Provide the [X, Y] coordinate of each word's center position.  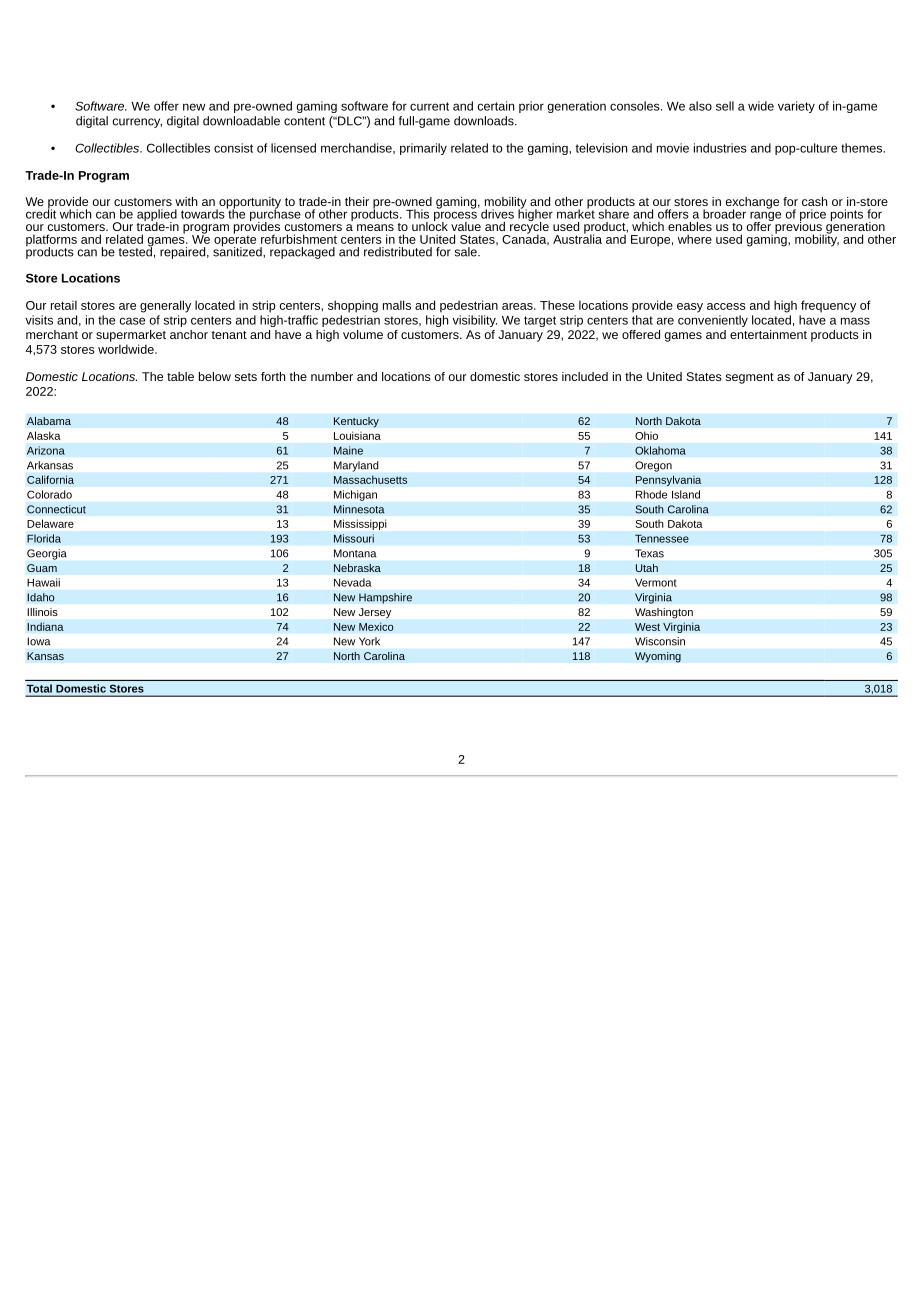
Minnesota [359, 509]
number [332, 376]
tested [136, 251]
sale [467, 252]
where [695, 239]
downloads [485, 121]
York [369, 641]
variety [796, 107]
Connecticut [56, 509]
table [180, 376]
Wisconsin [660, 641]
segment [750, 378]
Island [686, 494]
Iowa [39, 641]
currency [137, 123]
